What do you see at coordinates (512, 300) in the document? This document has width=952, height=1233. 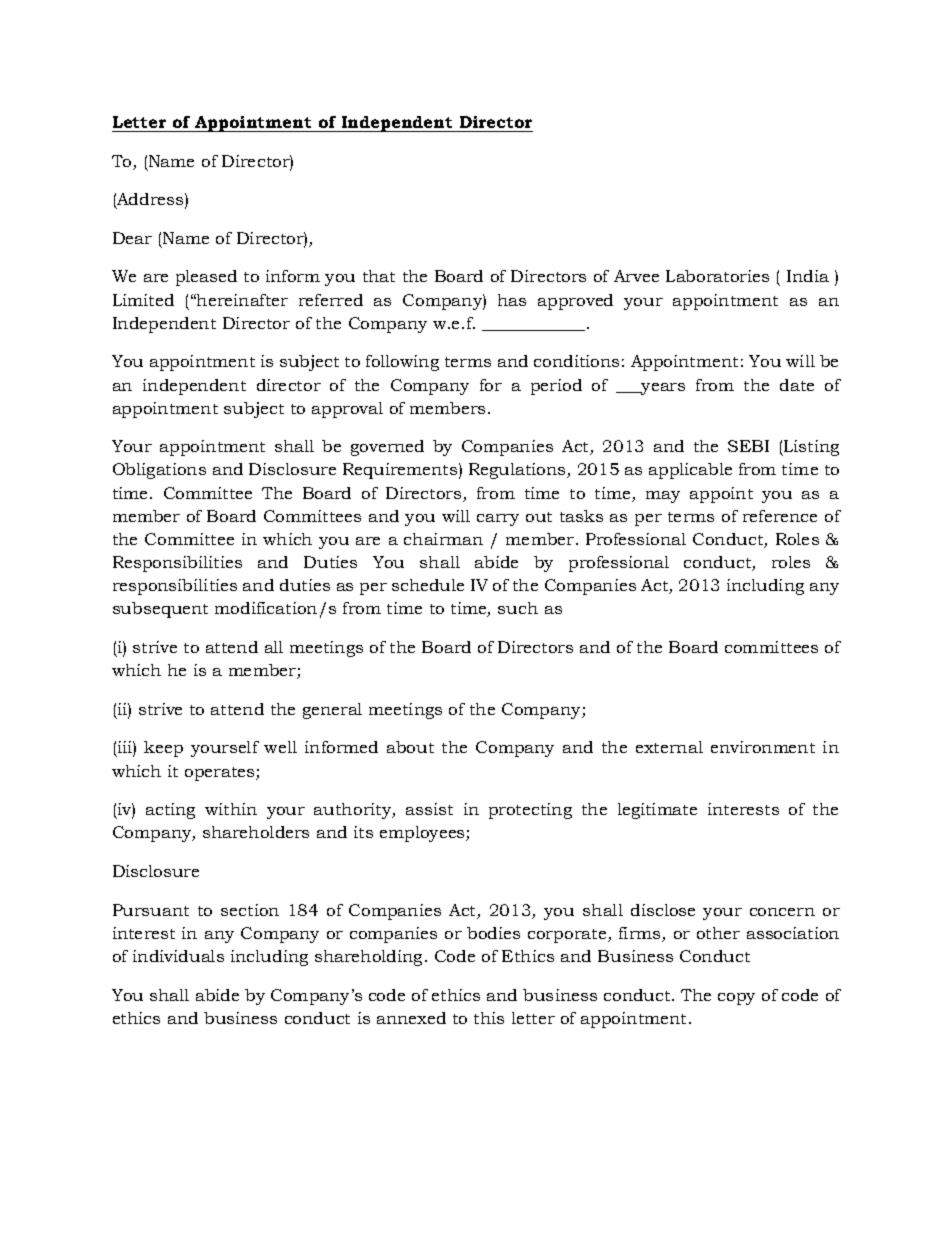 I see `has` at bounding box center [512, 300].
